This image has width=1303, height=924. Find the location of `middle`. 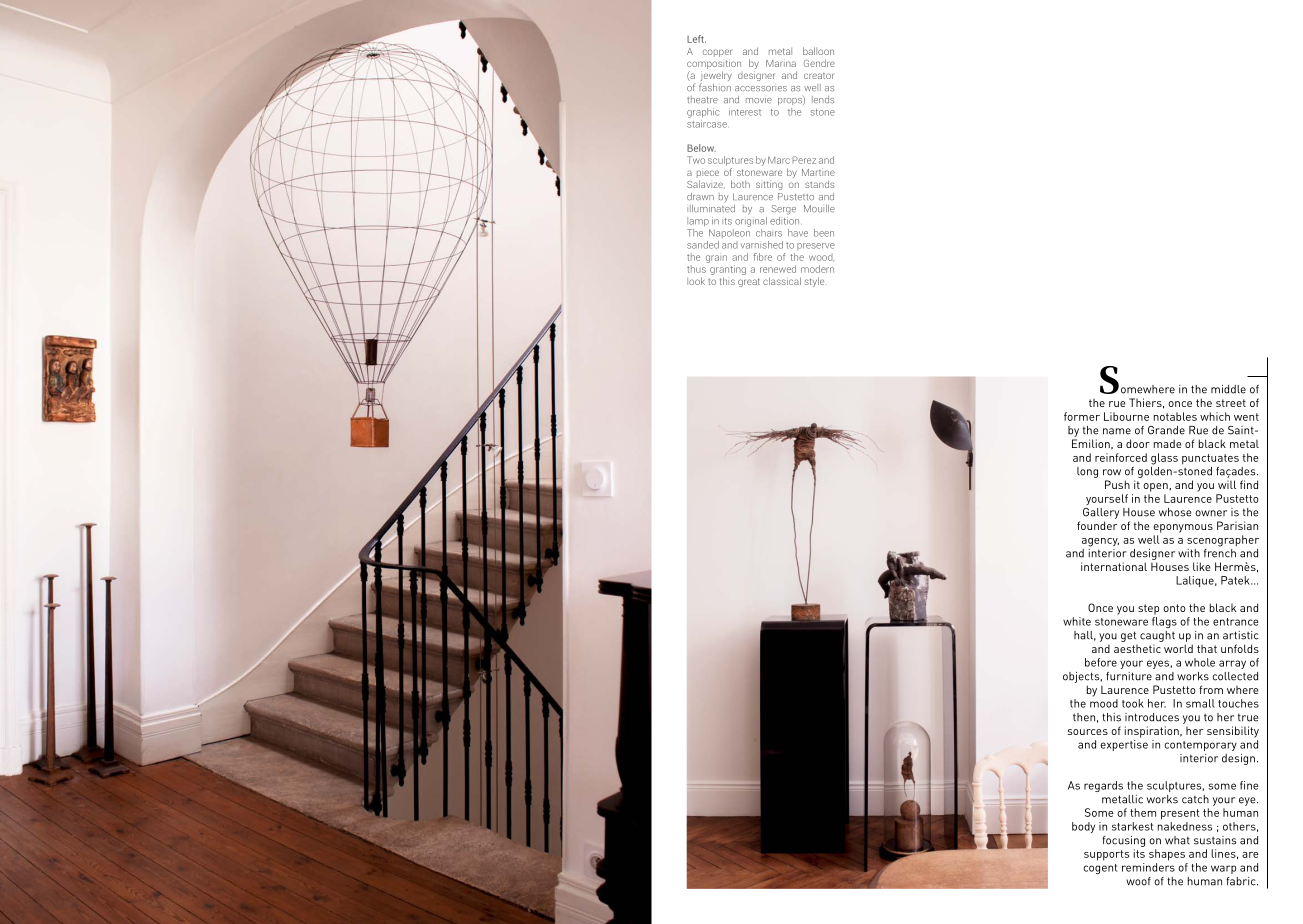

middle is located at coordinates (1228, 389).
